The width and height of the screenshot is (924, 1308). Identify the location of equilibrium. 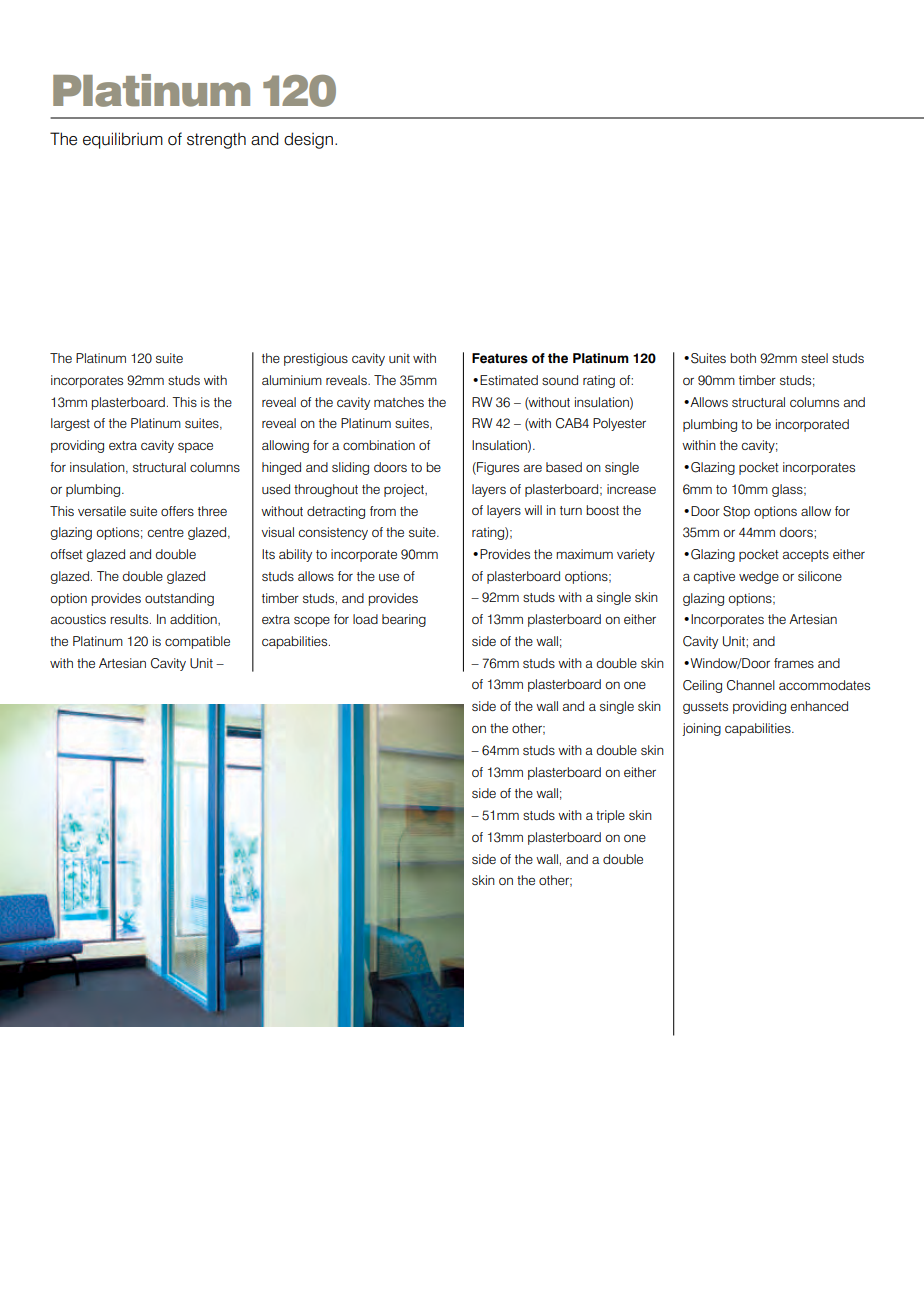
(123, 140).
